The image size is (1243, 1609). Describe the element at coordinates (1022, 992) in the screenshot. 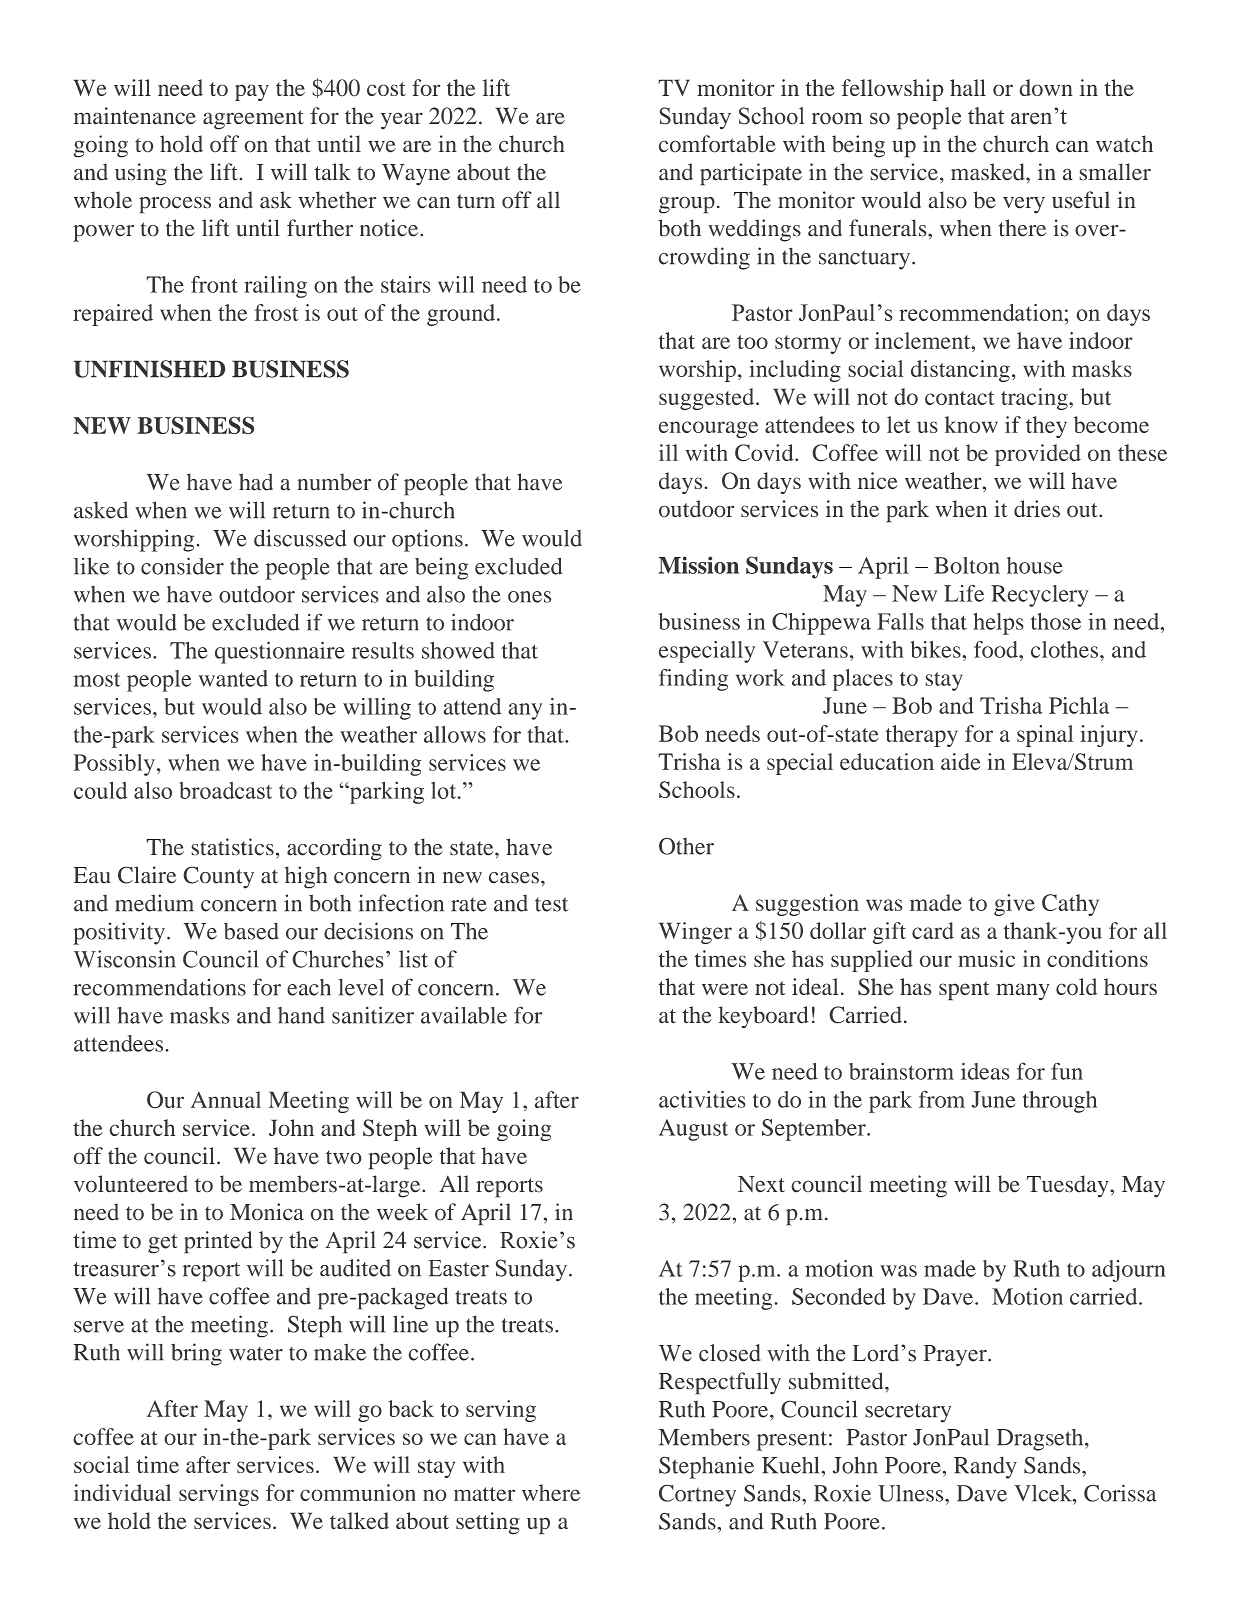

I see `many` at that location.
